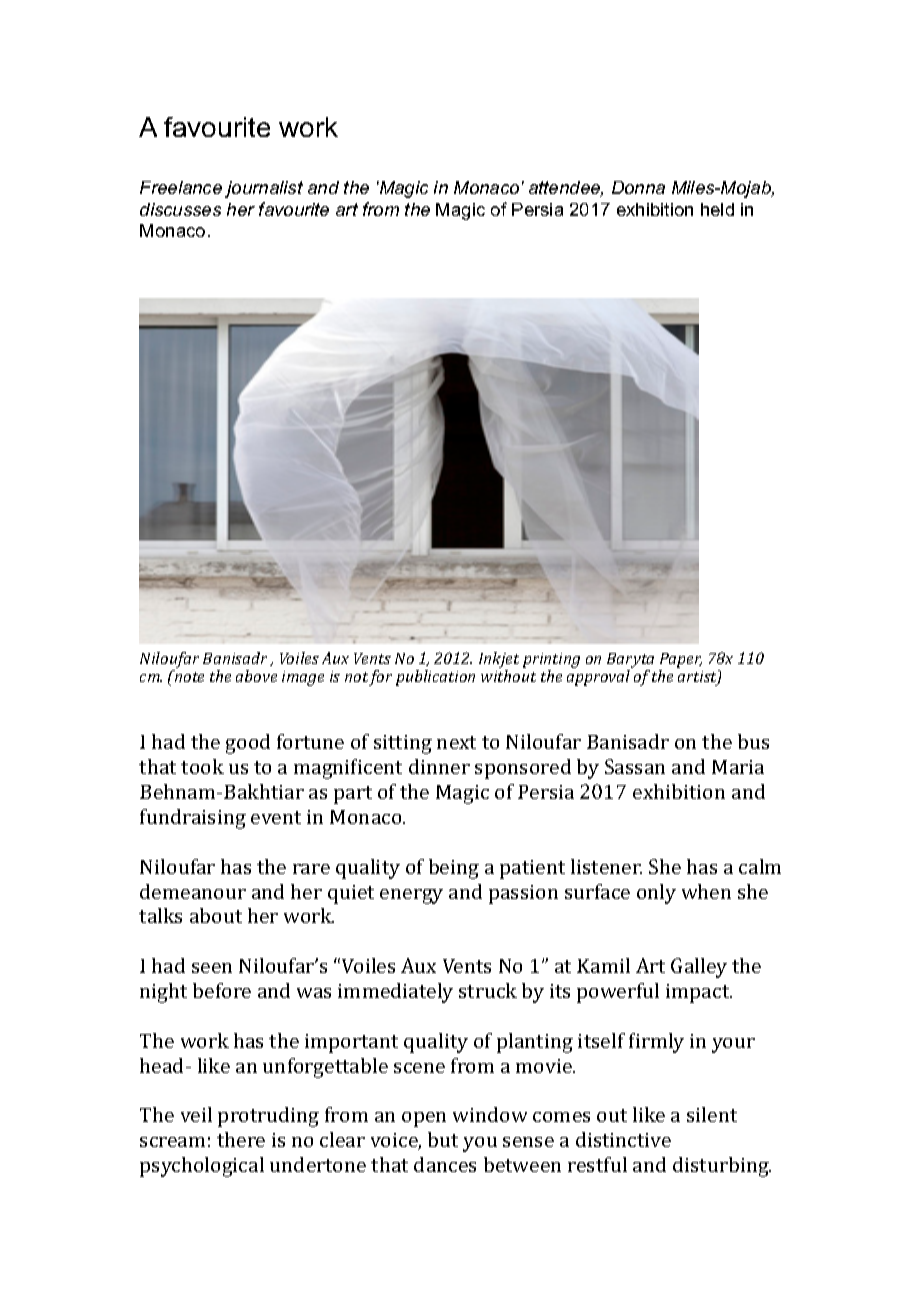  Describe the element at coordinates (241, 1139) in the screenshot. I see `there` at that location.
